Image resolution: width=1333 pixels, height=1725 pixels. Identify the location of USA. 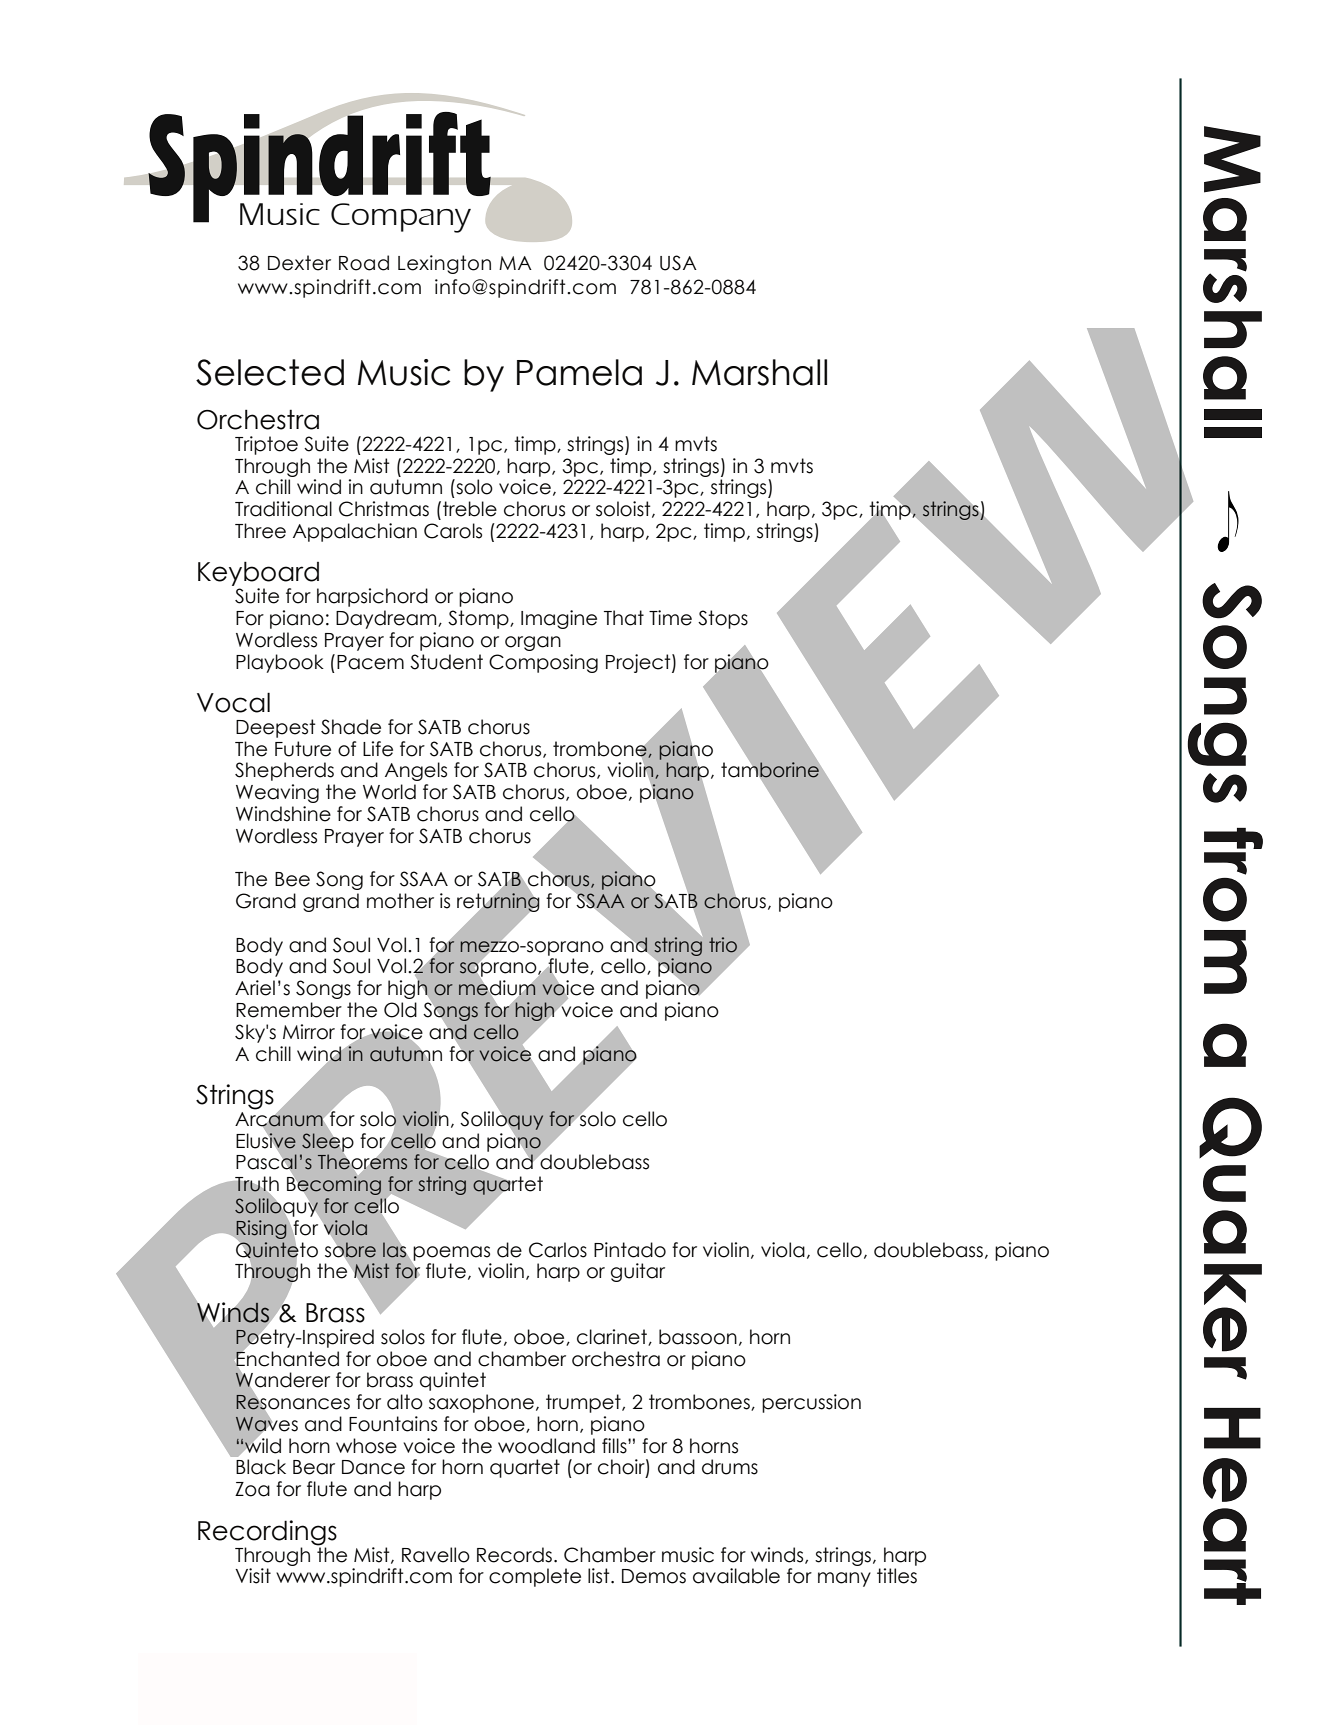
(678, 263).
